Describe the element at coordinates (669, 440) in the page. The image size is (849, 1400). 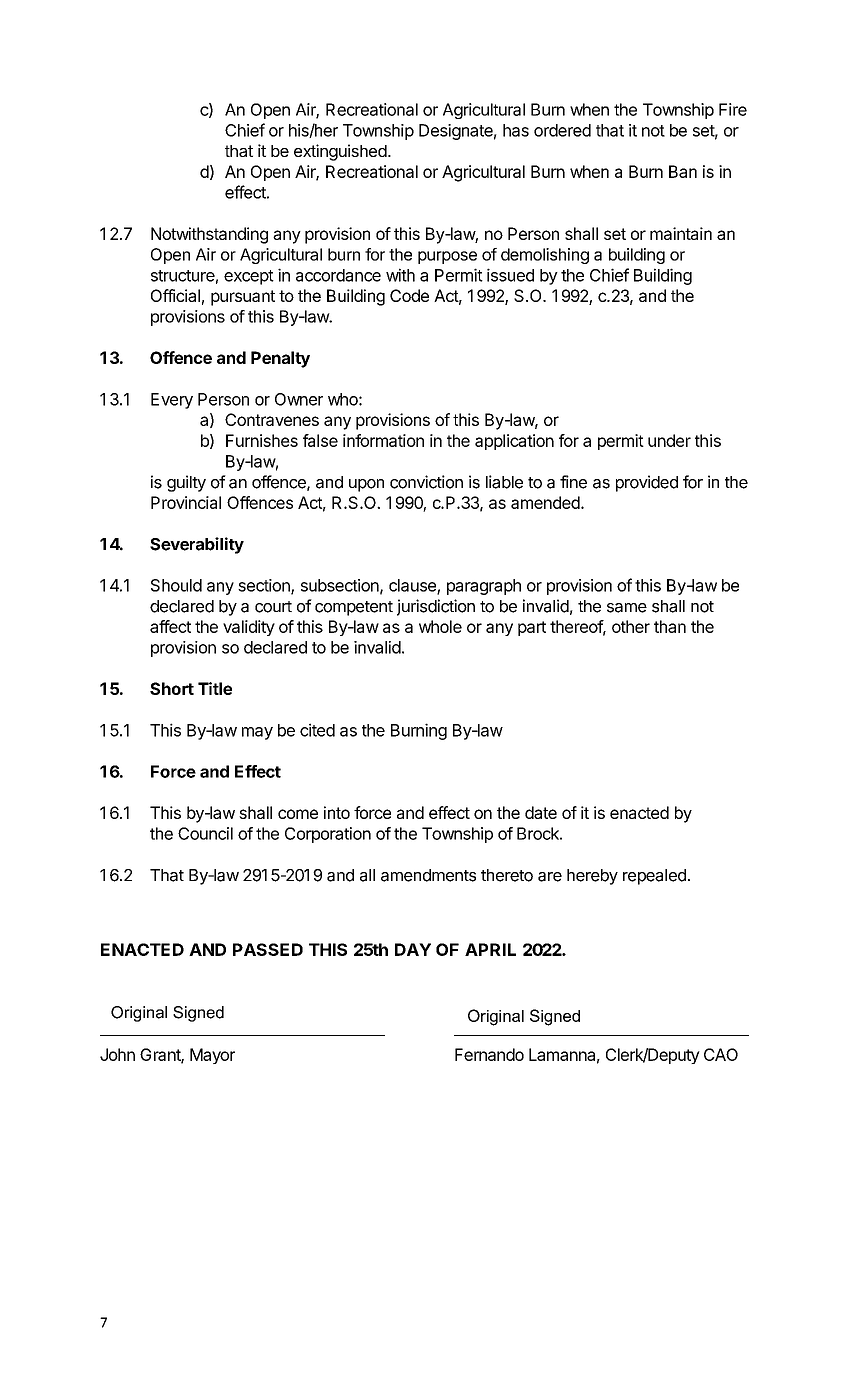
I see `under` at that location.
